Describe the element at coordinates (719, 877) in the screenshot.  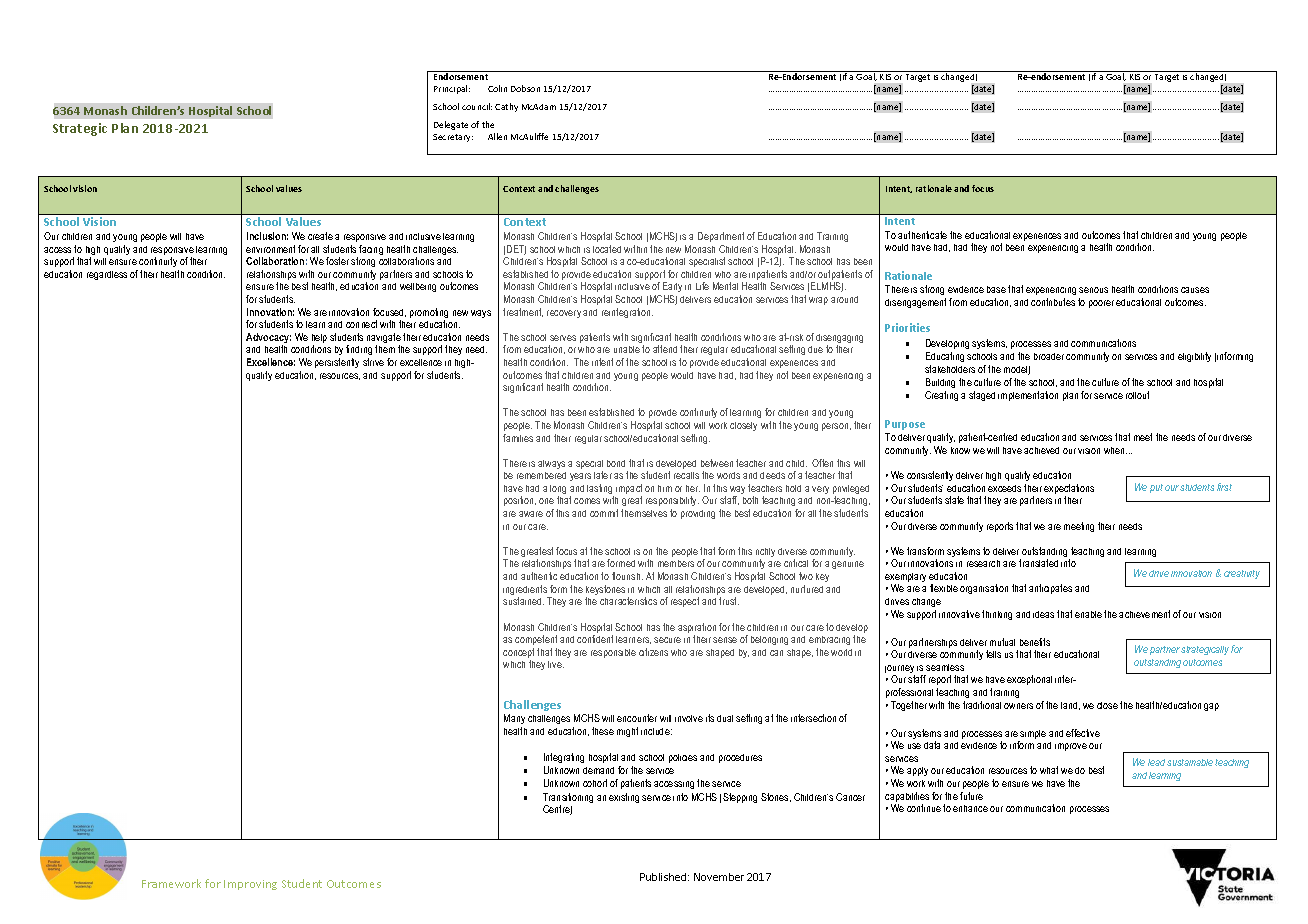
I see `November` at that location.
